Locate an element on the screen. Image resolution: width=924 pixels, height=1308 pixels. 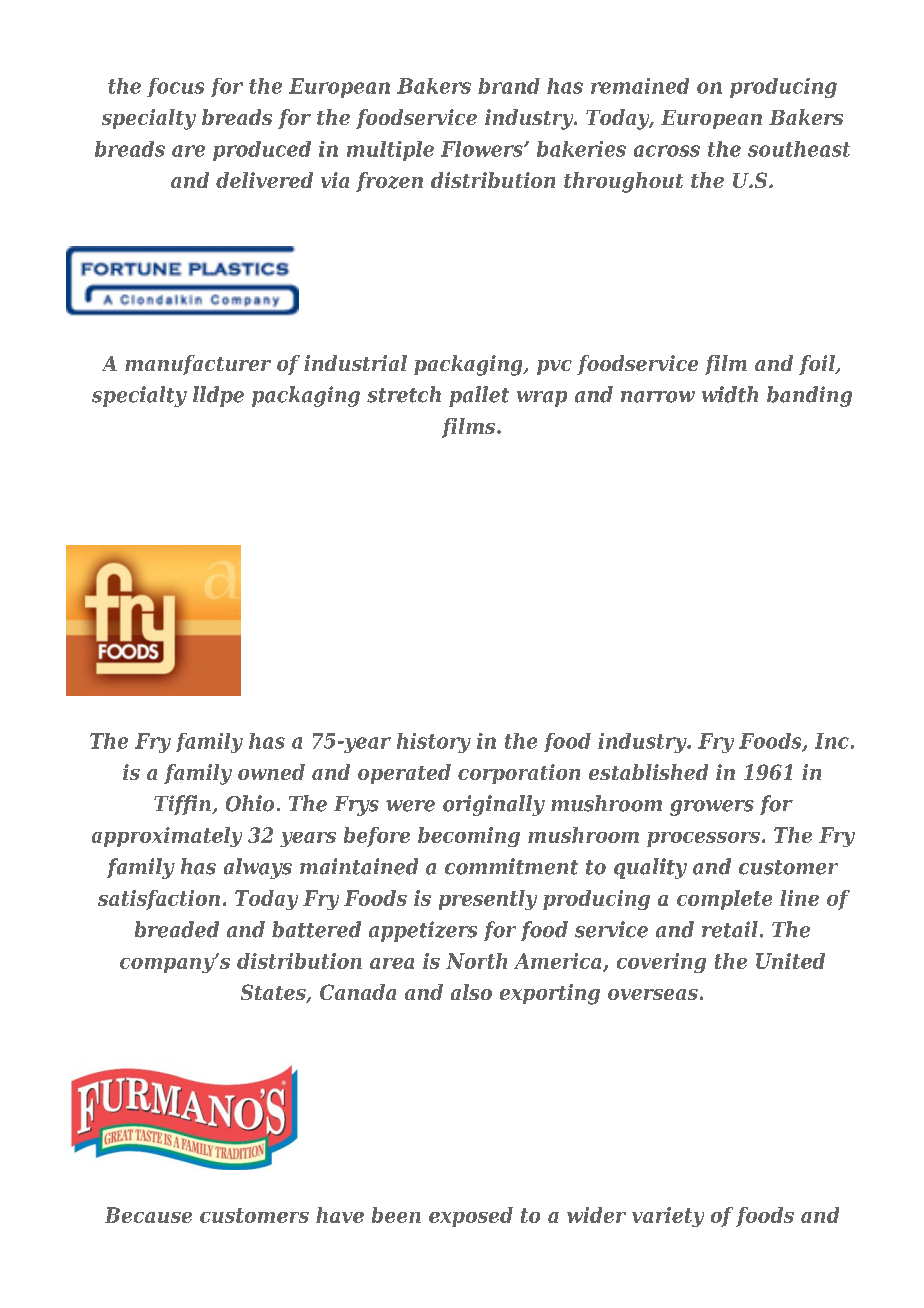
southeast is located at coordinates (799, 149).
